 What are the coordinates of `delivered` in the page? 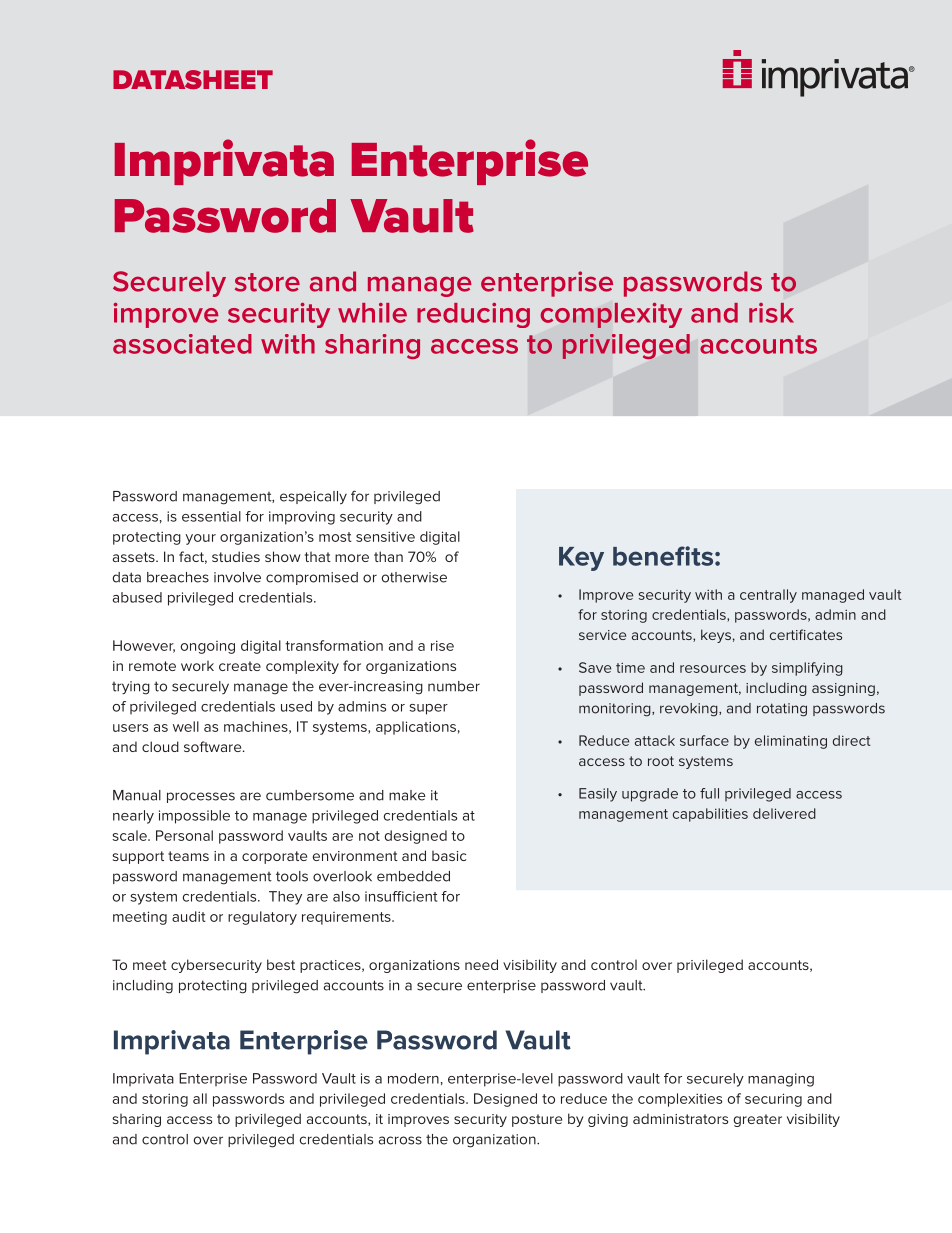 It's located at (784, 813).
